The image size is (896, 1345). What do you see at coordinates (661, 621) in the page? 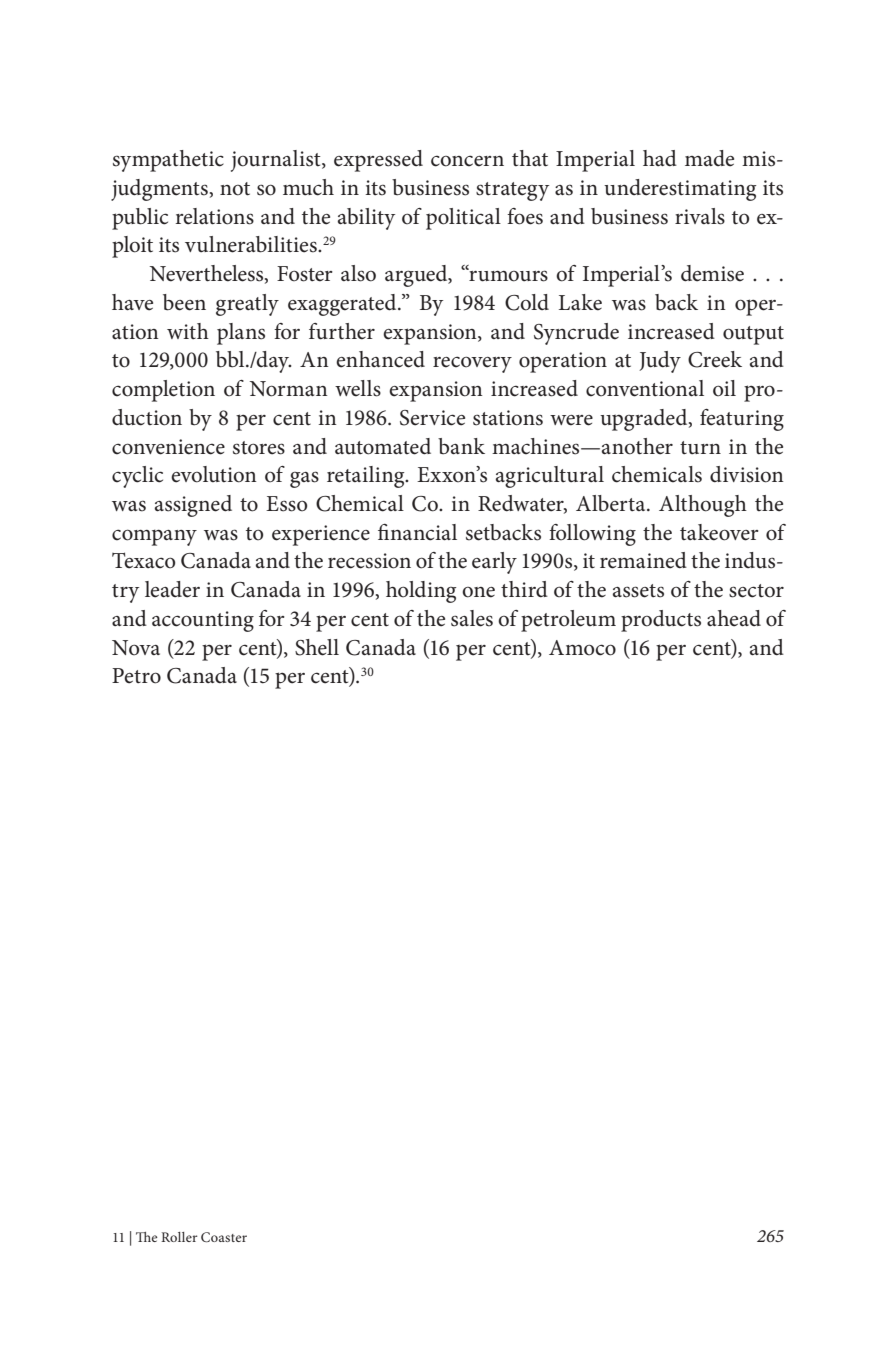
I see `products` at bounding box center [661, 621].
